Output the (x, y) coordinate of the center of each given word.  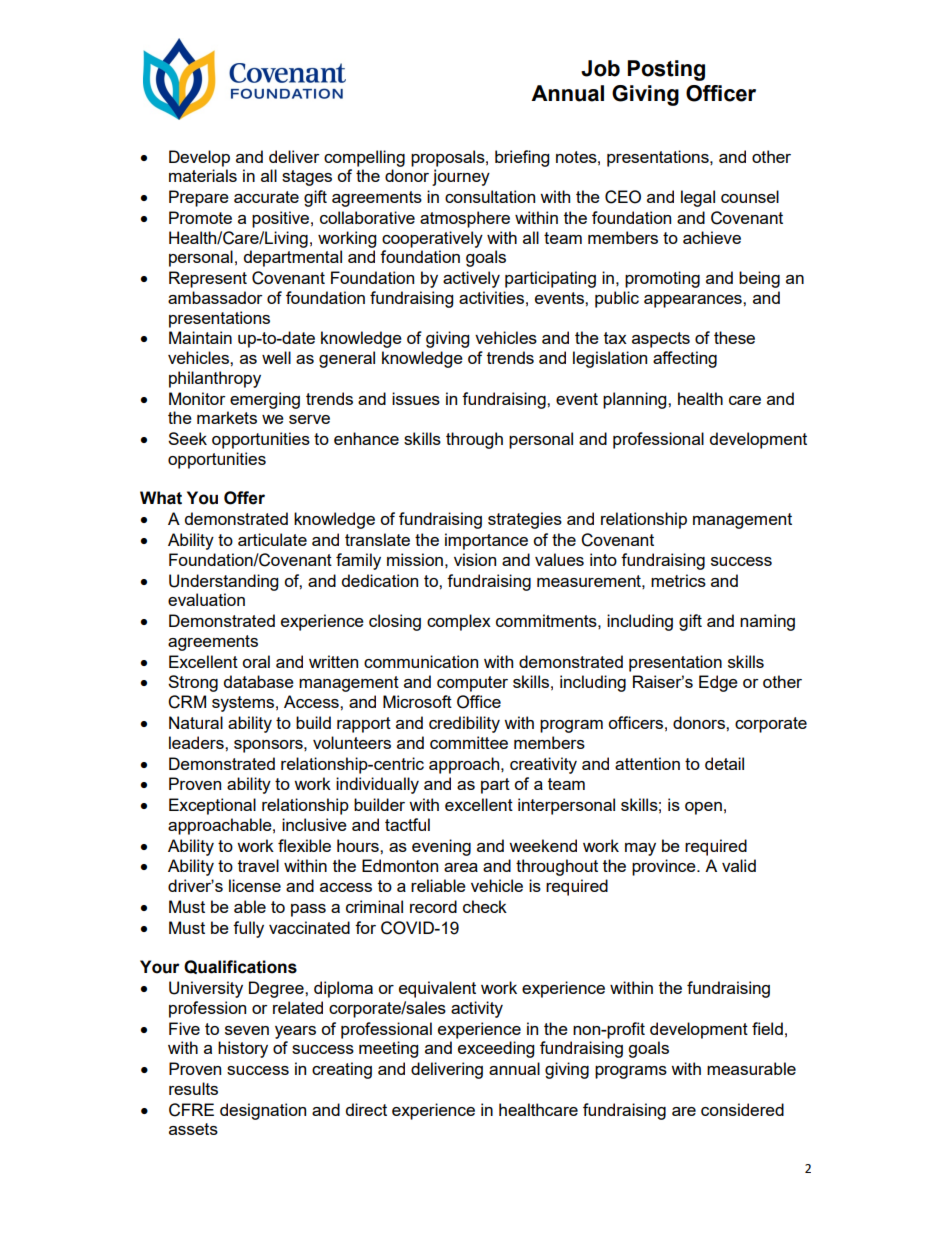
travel (258, 865)
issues (416, 398)
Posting (666, 70)
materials (203, 175)
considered (742, 1109)
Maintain (200, 337)
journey (461, 177)
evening (441, 847)
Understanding (223, 582)
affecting (685, 359)
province (665, 867)
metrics (678, 580)
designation (263, 1111)
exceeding (496, 1049)
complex (459, 622)
